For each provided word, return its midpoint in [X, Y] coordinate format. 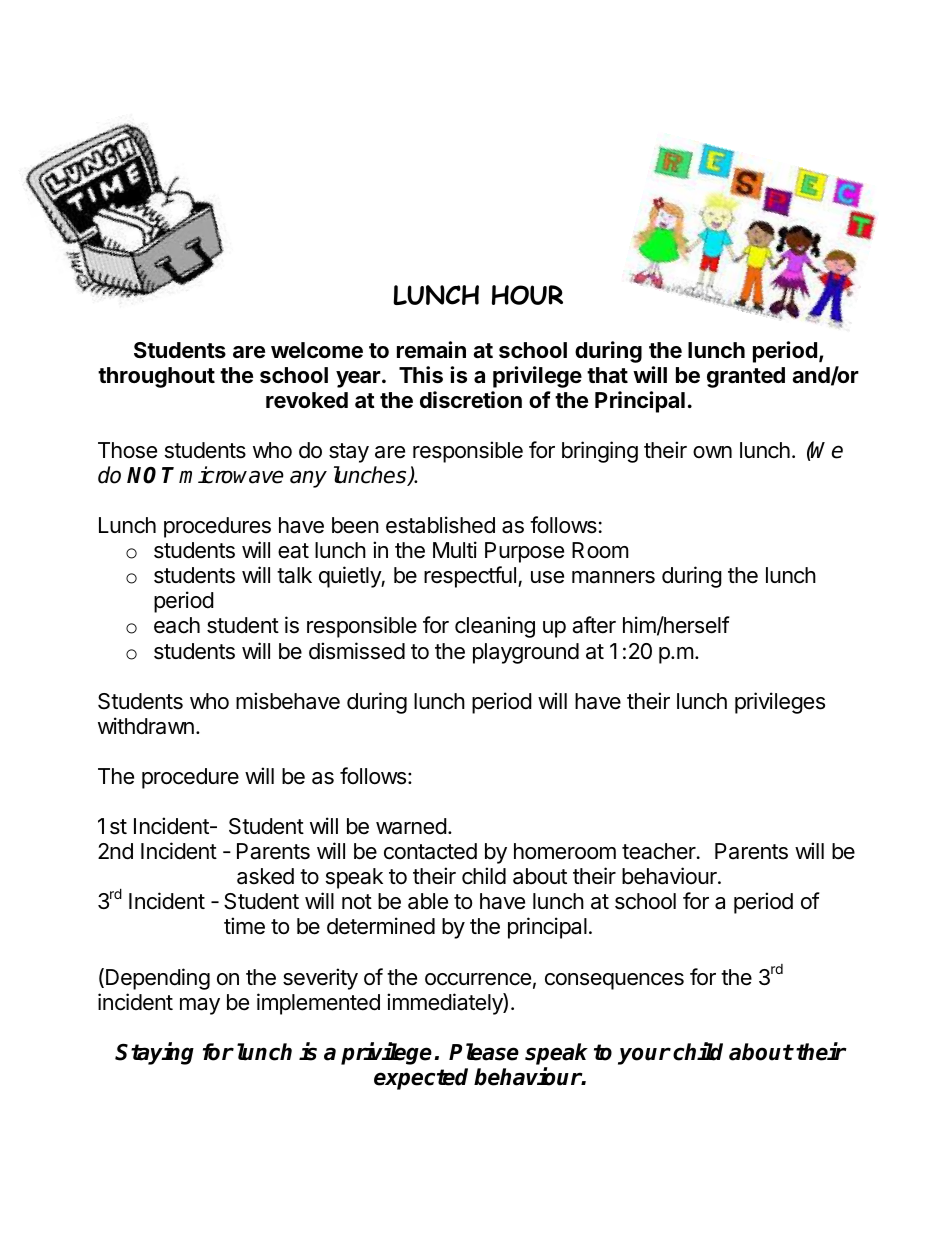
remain [431, 350]
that [607, 375]
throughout [156, 377]
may [200, 1006]
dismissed [357, 651]
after [594, 625]
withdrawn [146, 726]
